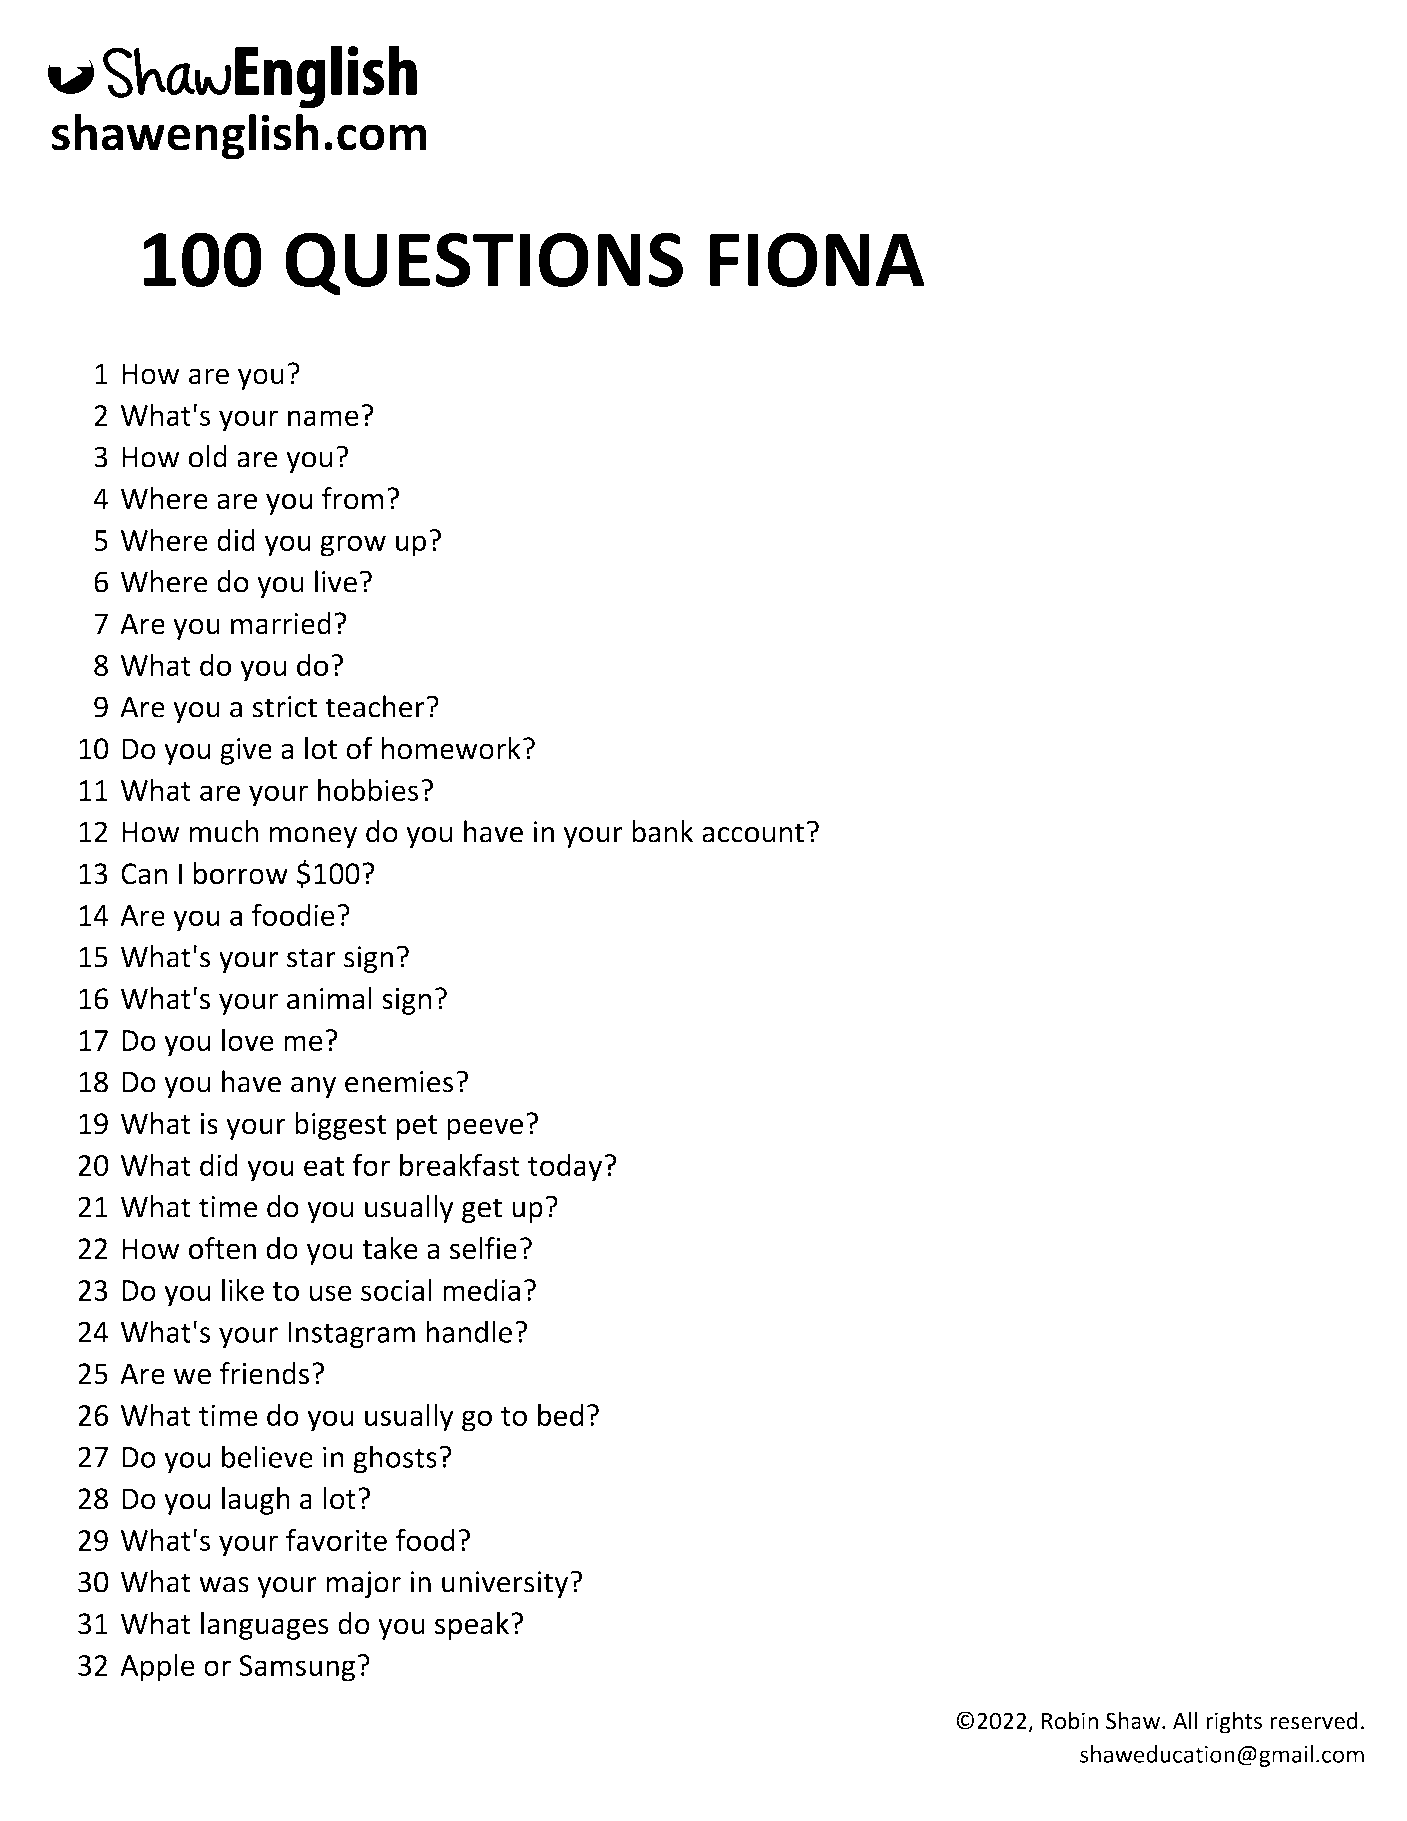 The height and width of the screenshot is (1821, 1407). What do you see at coordinates (560, 1414) in the screenshot?
I see `bed` at bounding box center [560, 1414].
